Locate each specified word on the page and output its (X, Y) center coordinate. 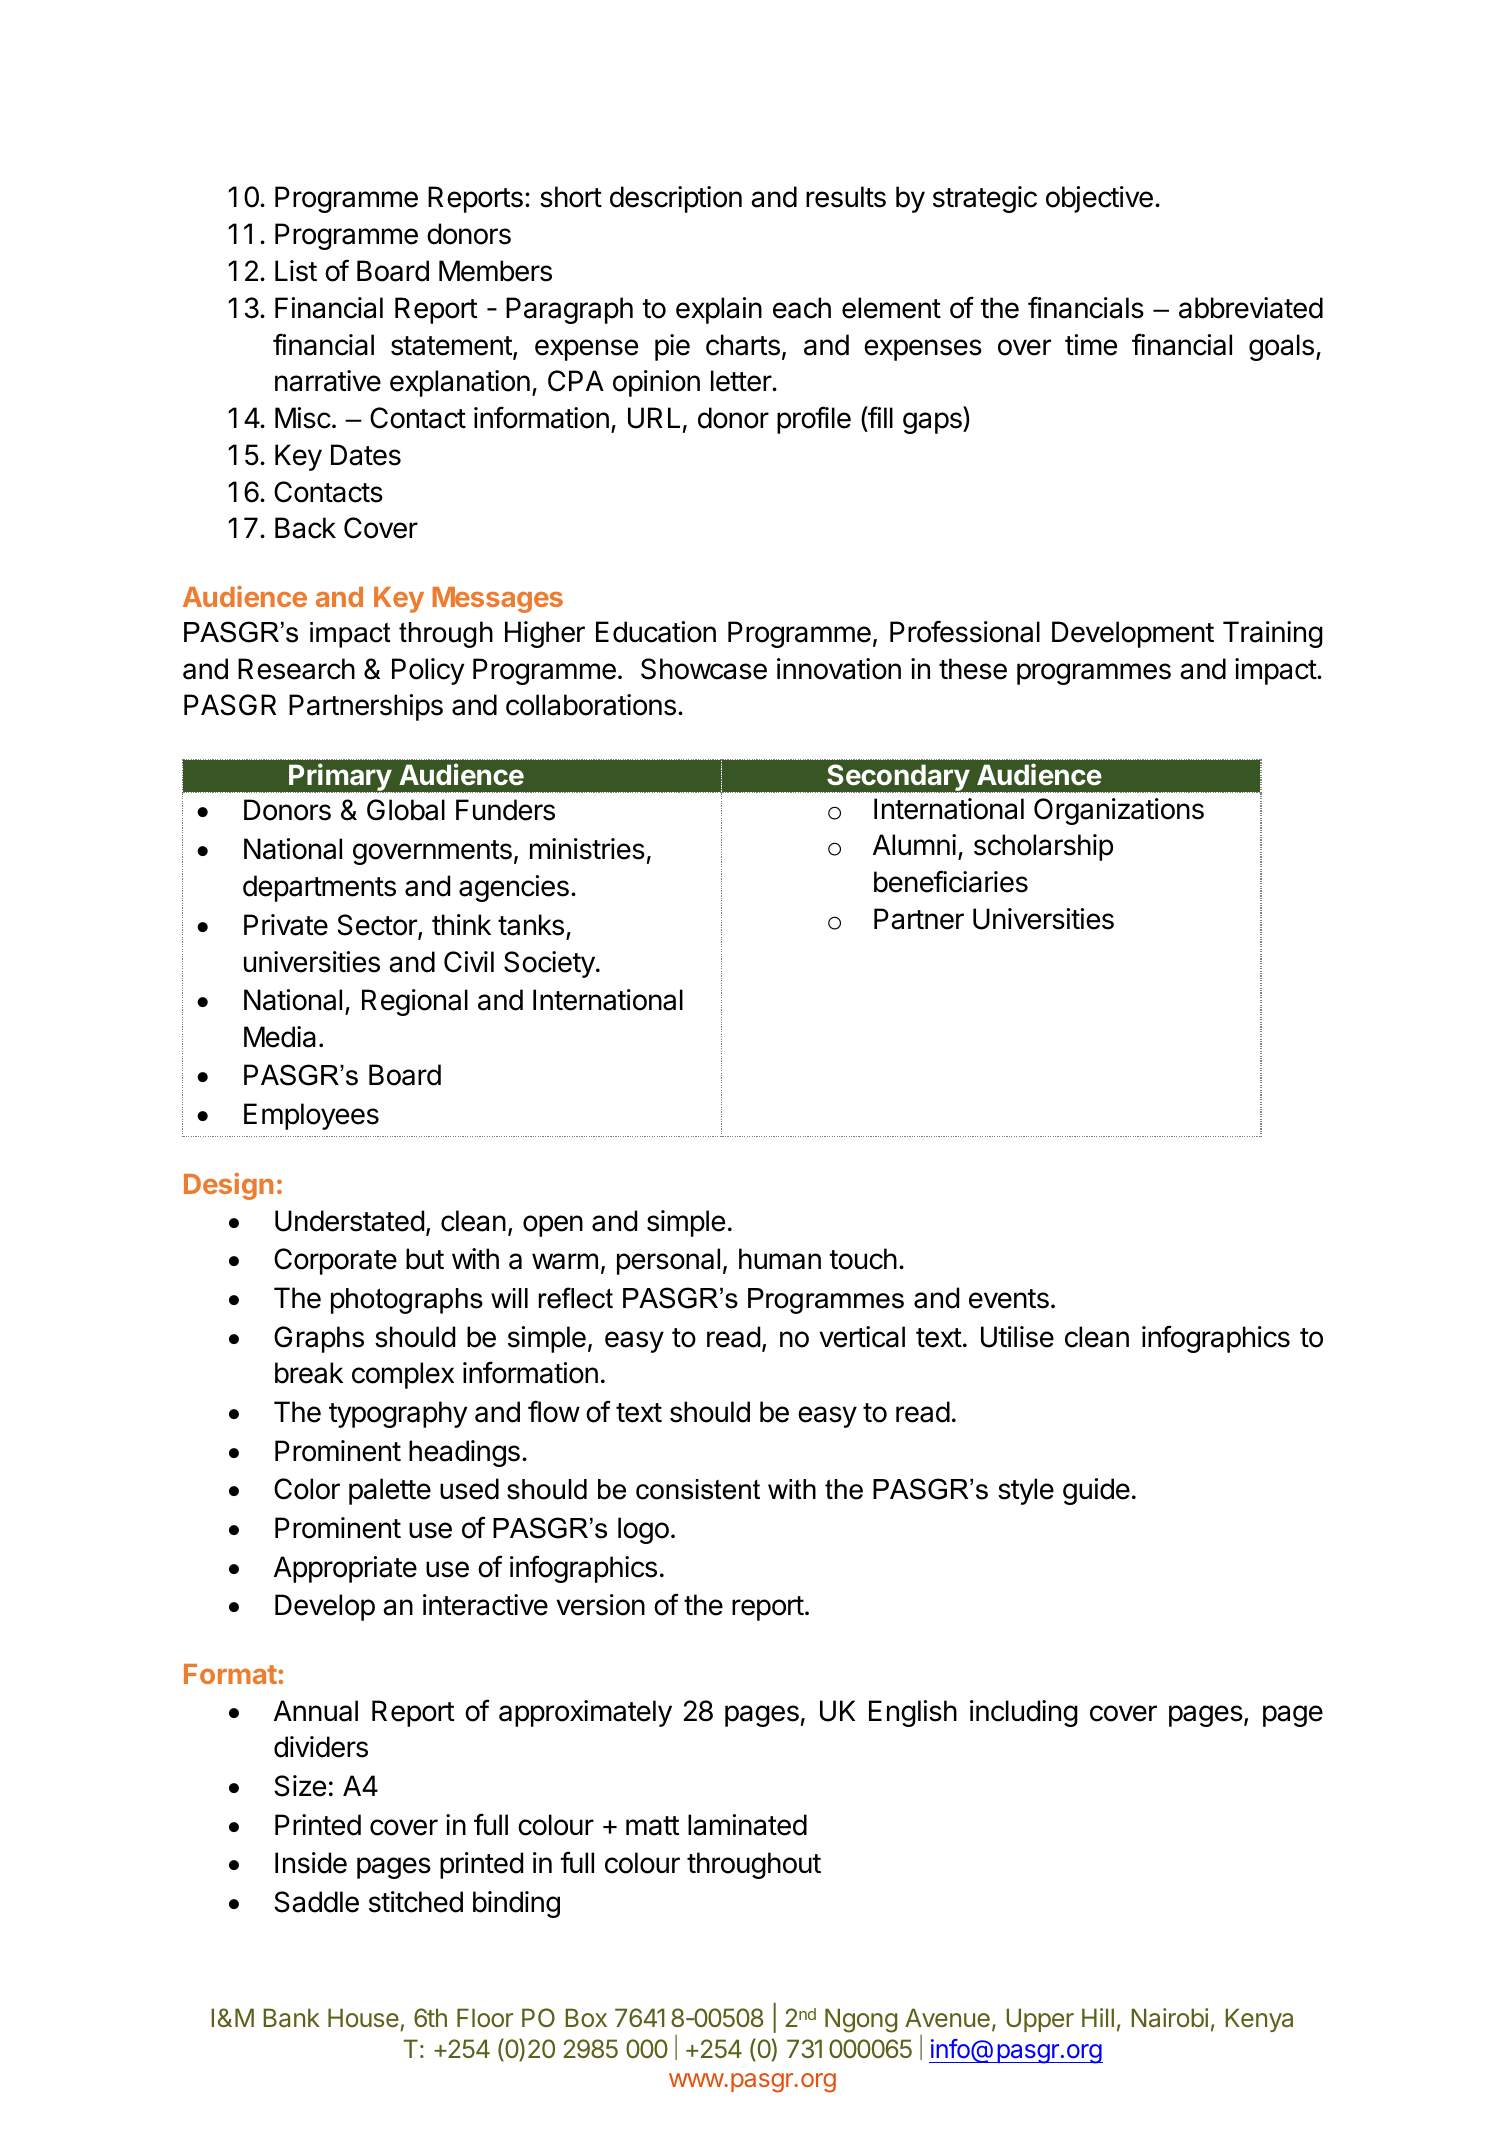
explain (719, 310)
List (296, 271)
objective (1099, 199)
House (363, 2018)
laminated (747, 1825)
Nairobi (1169, 2018)
